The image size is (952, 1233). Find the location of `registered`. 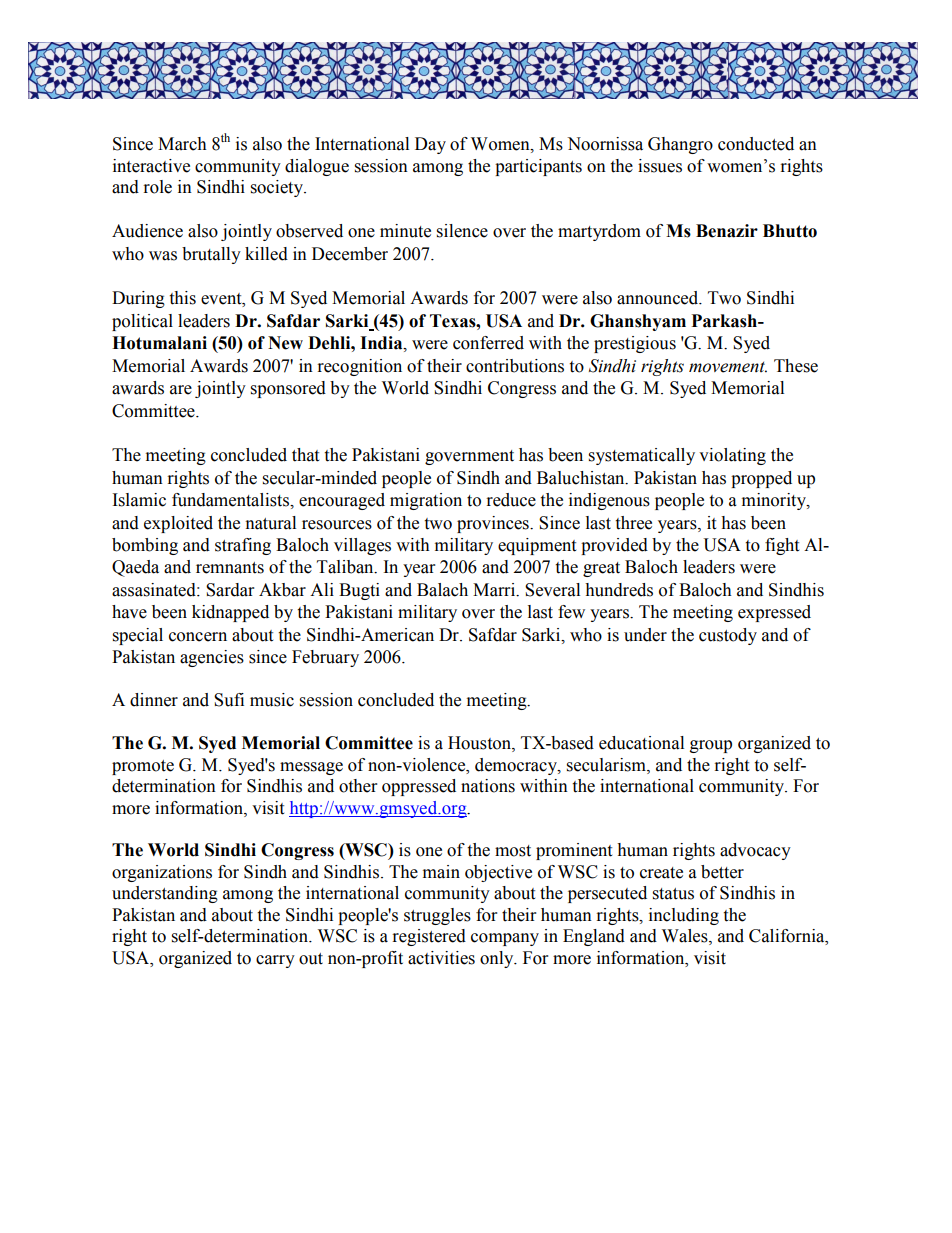

registered is located at coordinates (429, 937).
